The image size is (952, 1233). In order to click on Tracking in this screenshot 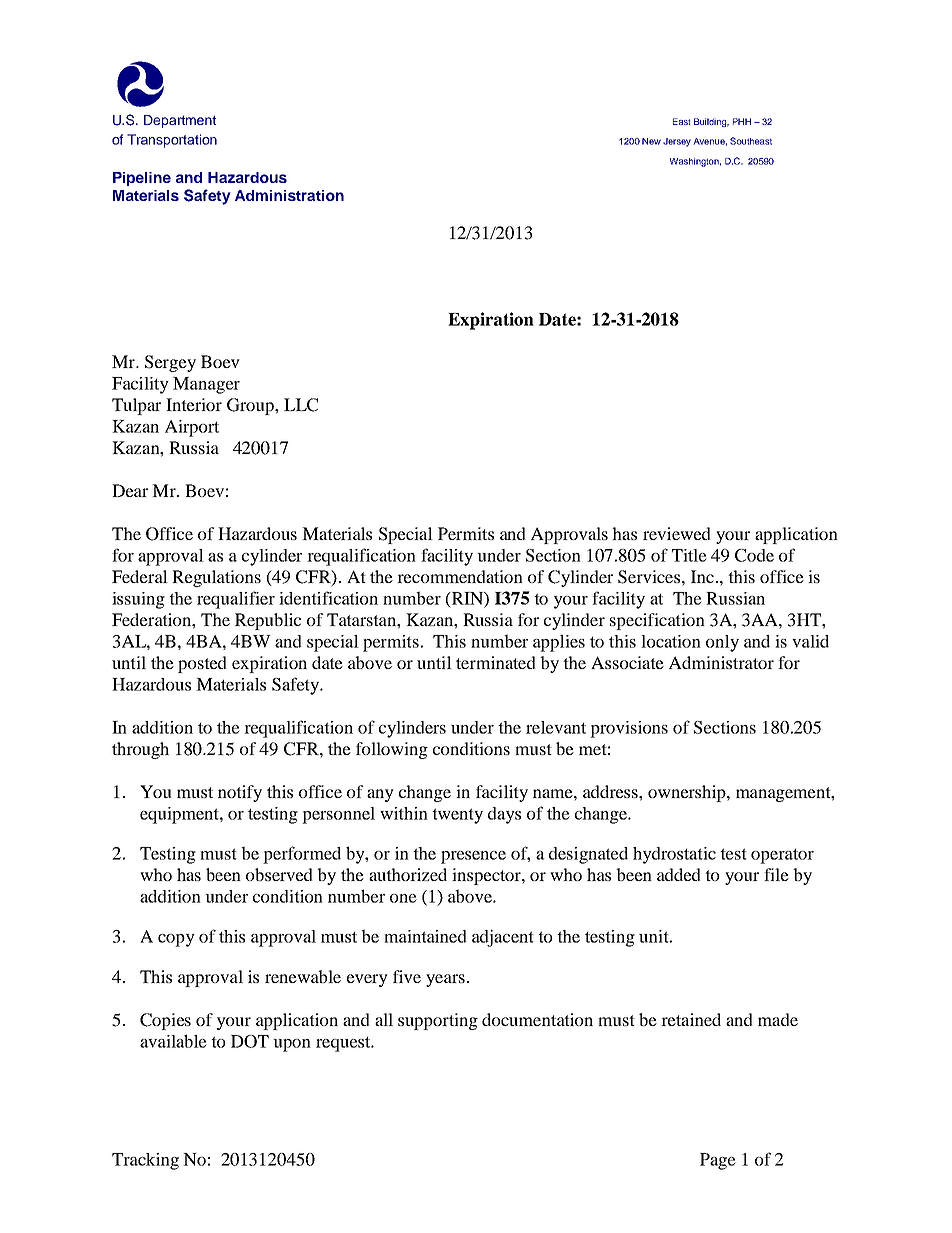, I will do `click(145, 1161)`.
